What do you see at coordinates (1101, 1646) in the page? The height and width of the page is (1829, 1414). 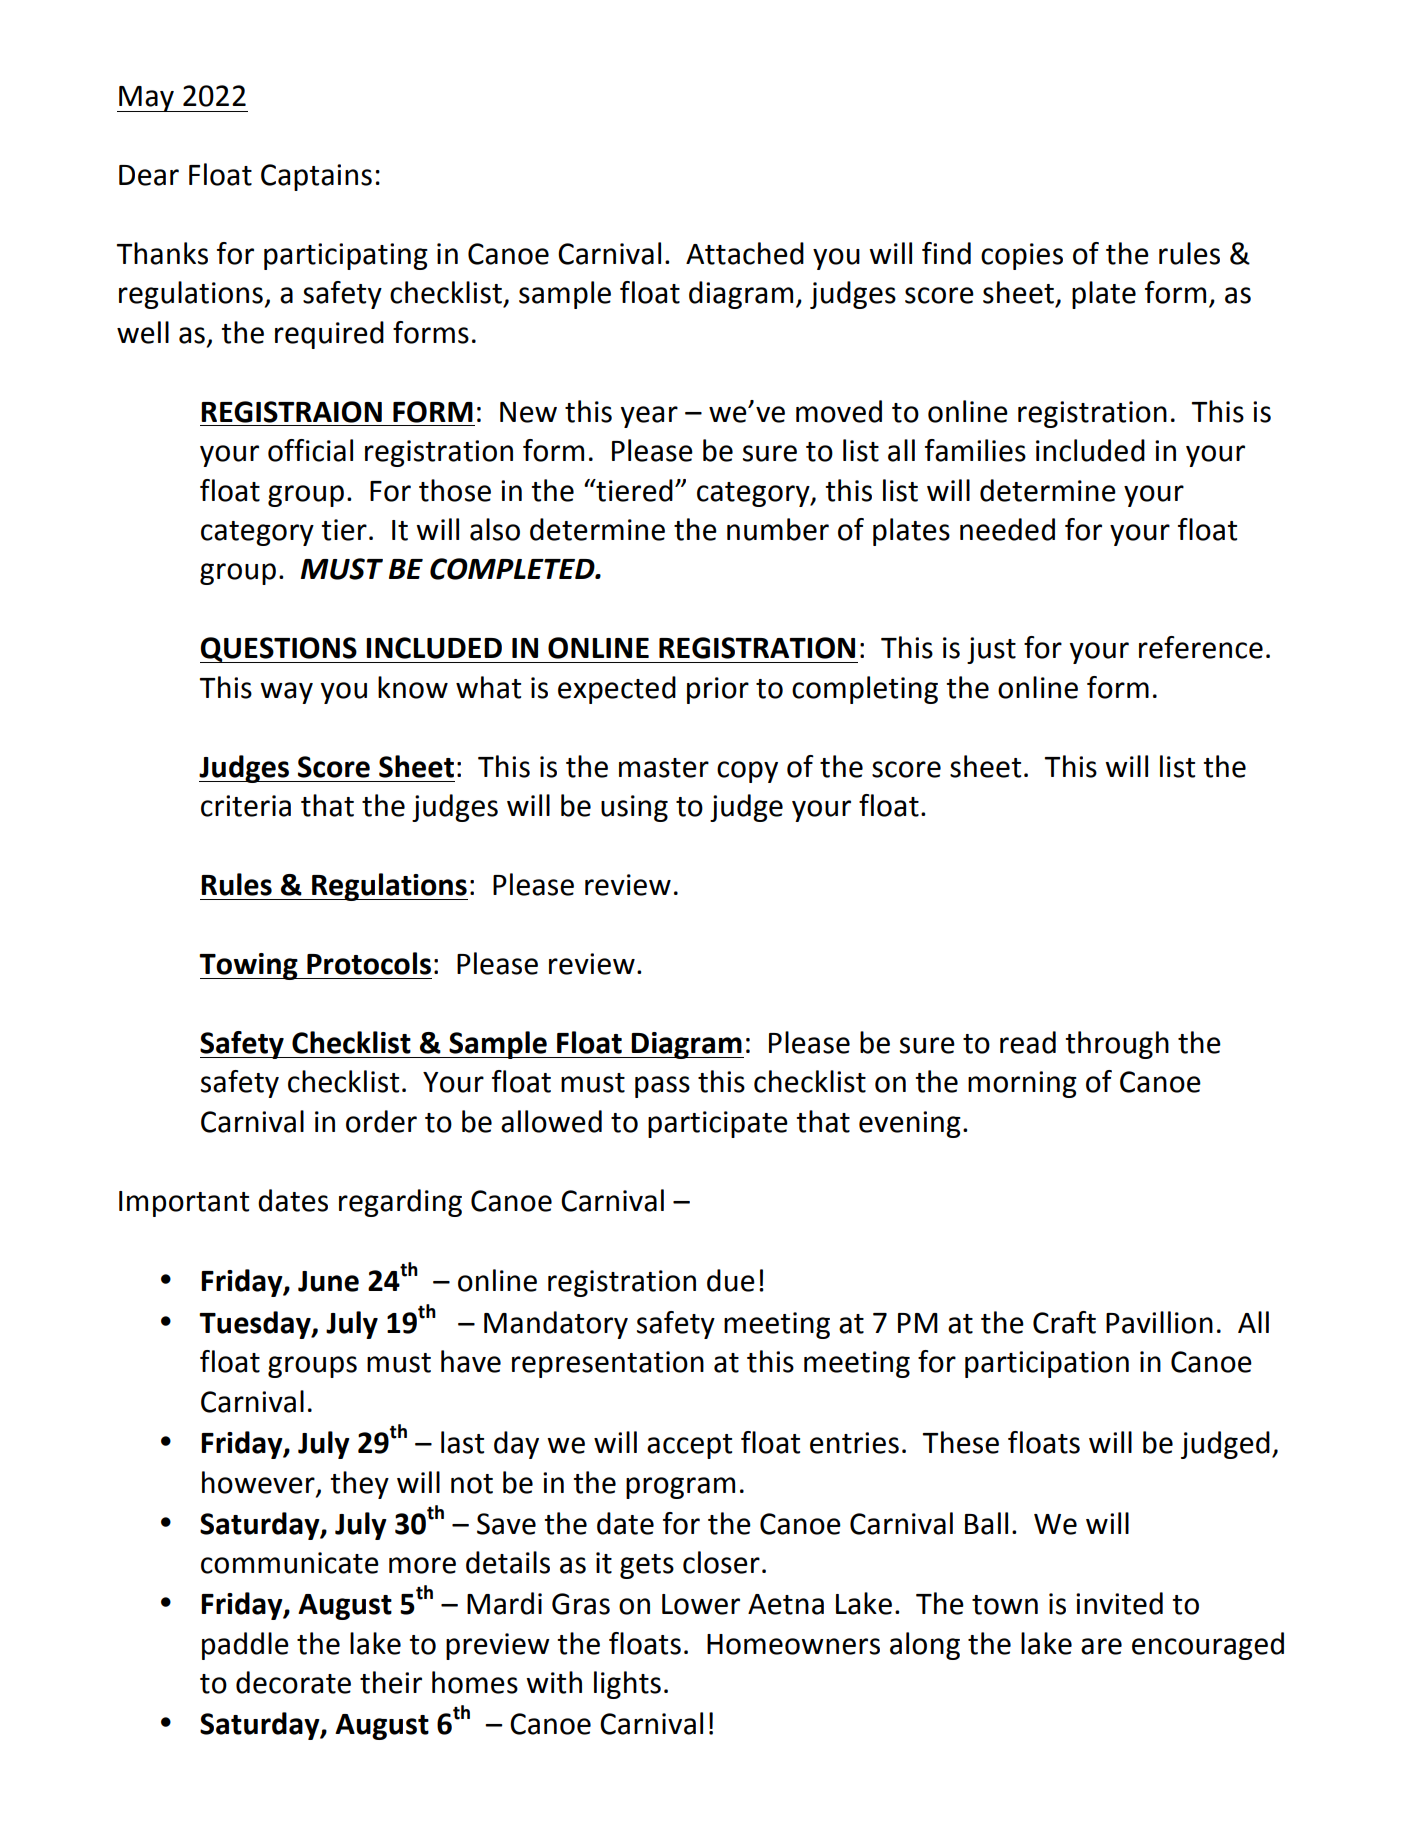 I see `are` at bounding box center [1101, 1646].
